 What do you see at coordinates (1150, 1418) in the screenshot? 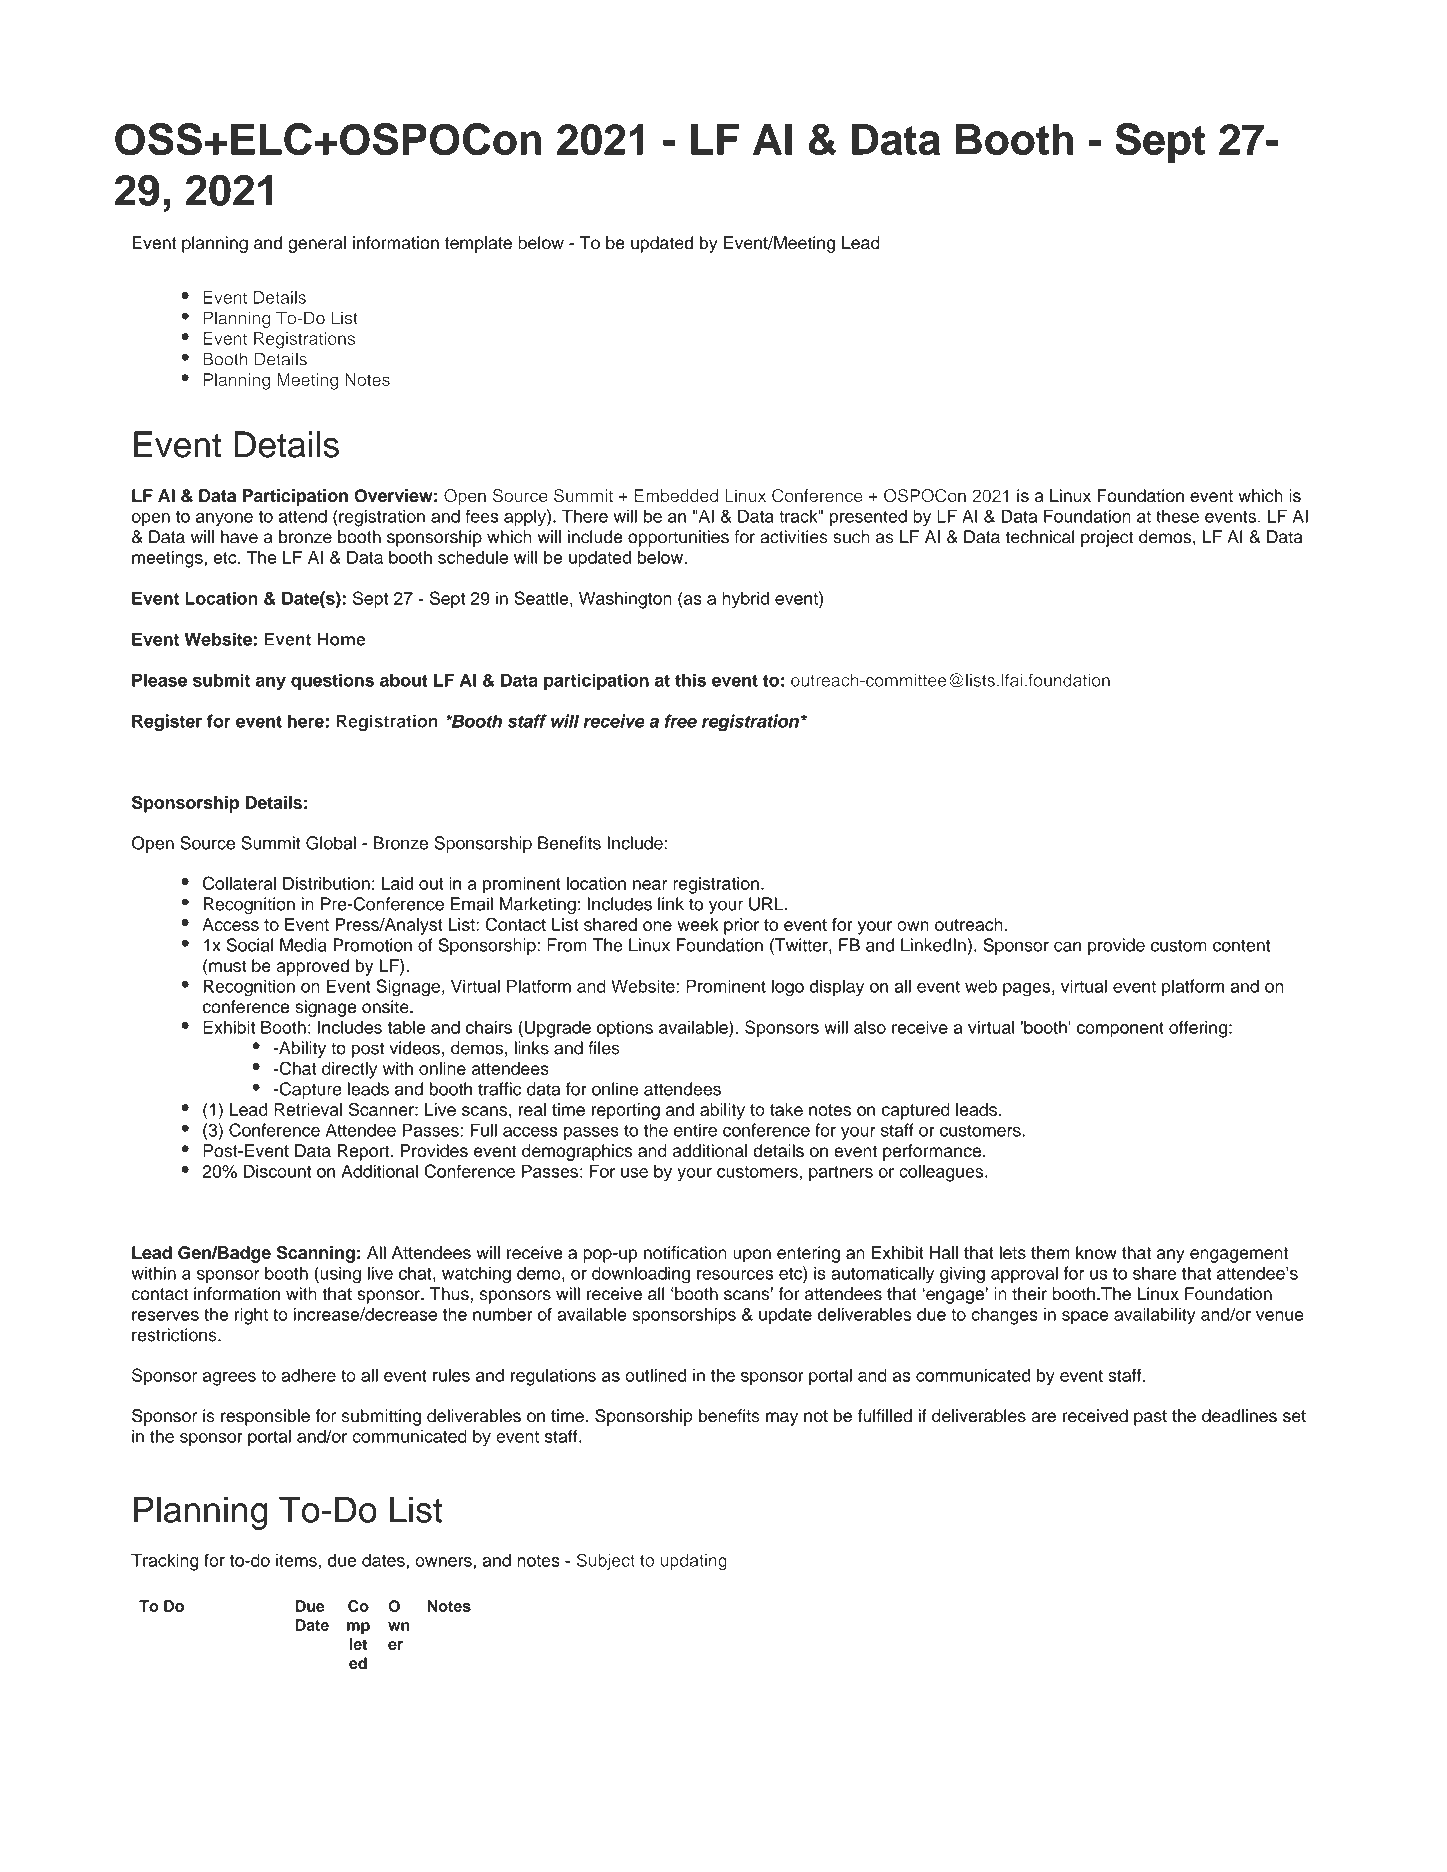
I see `past` at bounding box center [1150, 1418].
